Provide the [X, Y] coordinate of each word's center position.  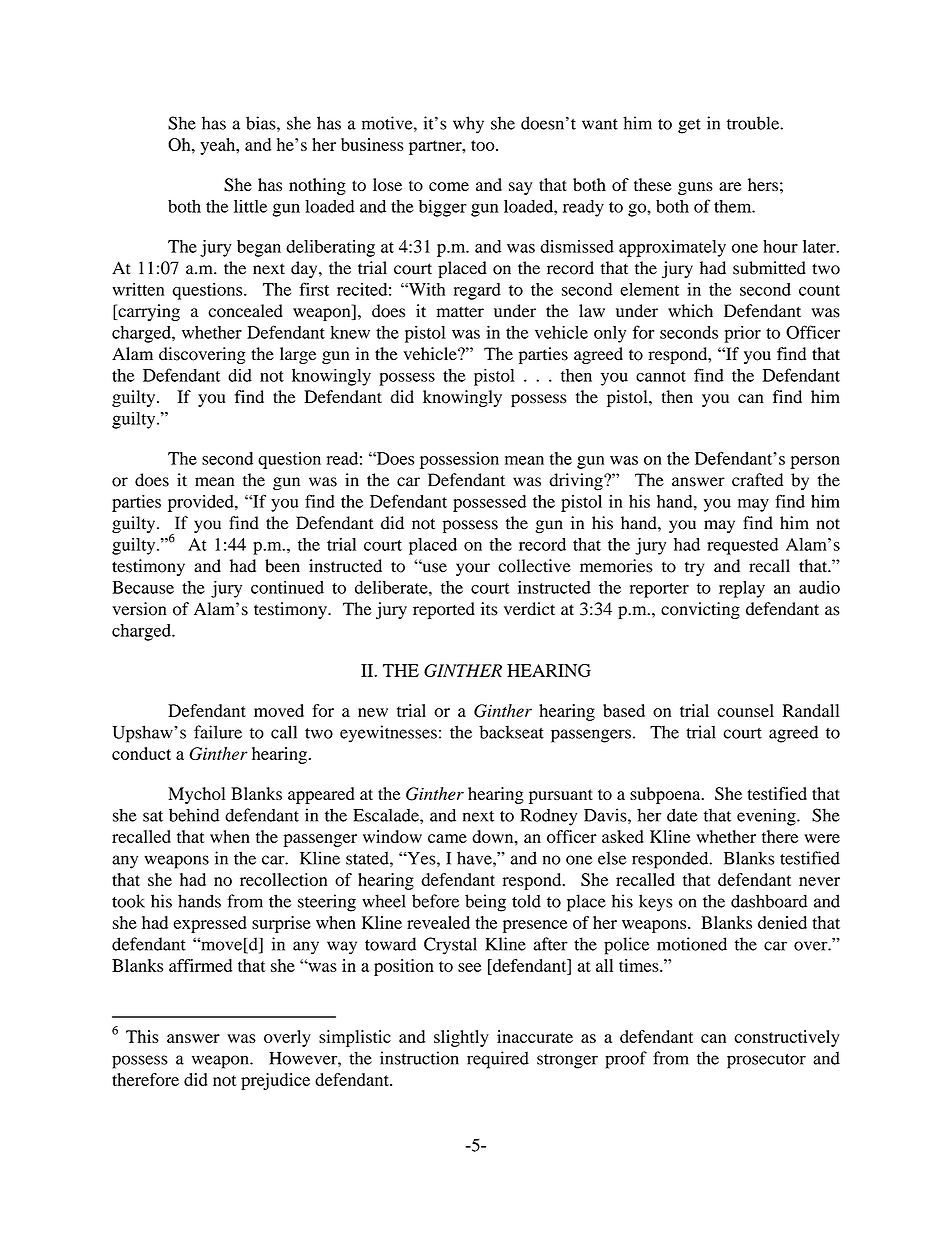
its [489, 609]
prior [742, 334]
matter [460, 312]
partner [436, 147]
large [298, 355]
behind [194, 815]
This [142, 1036]
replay [742, 589]
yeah [219, 146]
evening [767, 817]
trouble [754, 123]
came [447, 838]
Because [143, 587]
